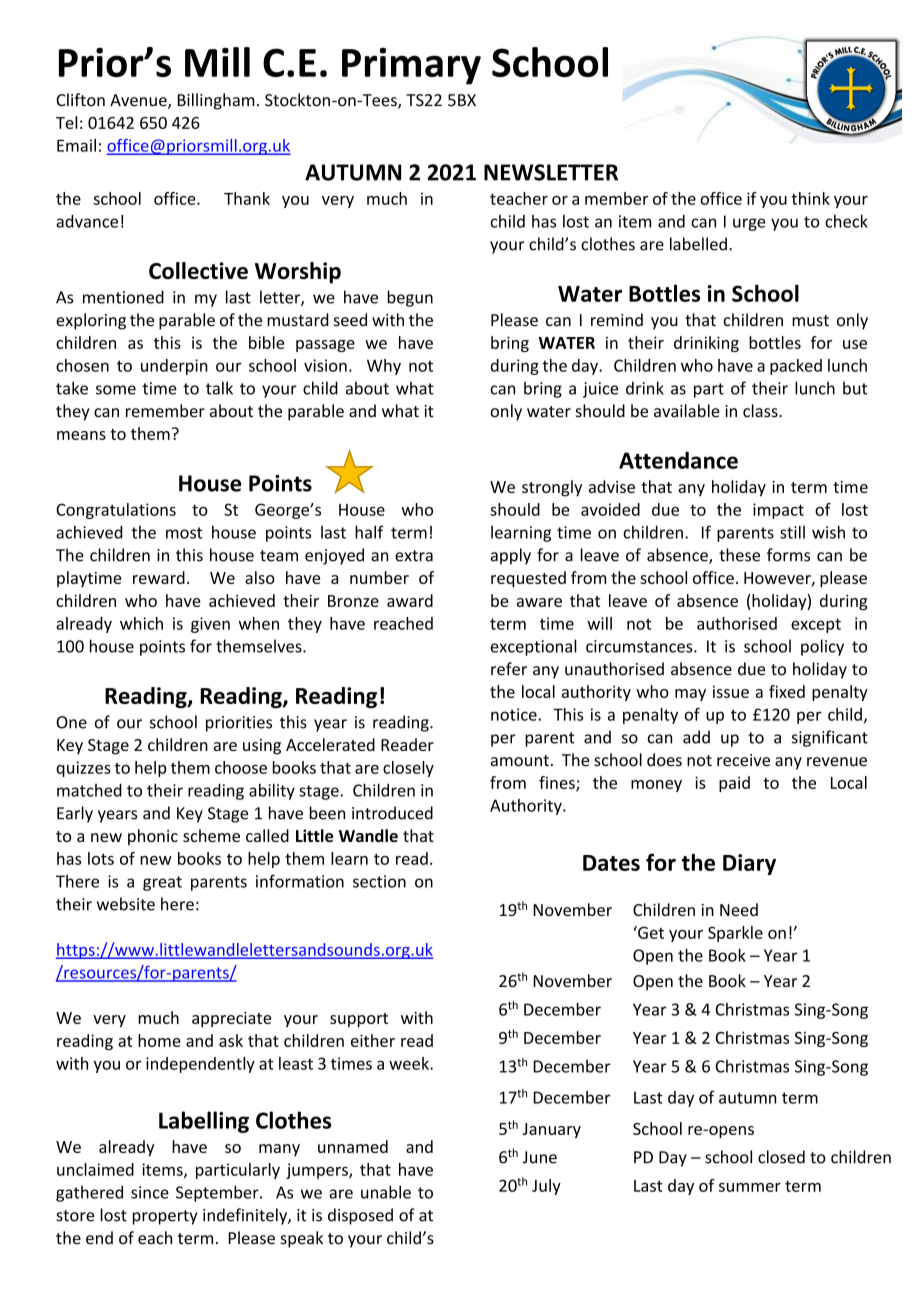 Image resolution: width=924 pixels, height=1308 pixels. What do you see at coordinates (411, 66) in the screenshot?
I see `Primary` at bounding box center [411, 66].
